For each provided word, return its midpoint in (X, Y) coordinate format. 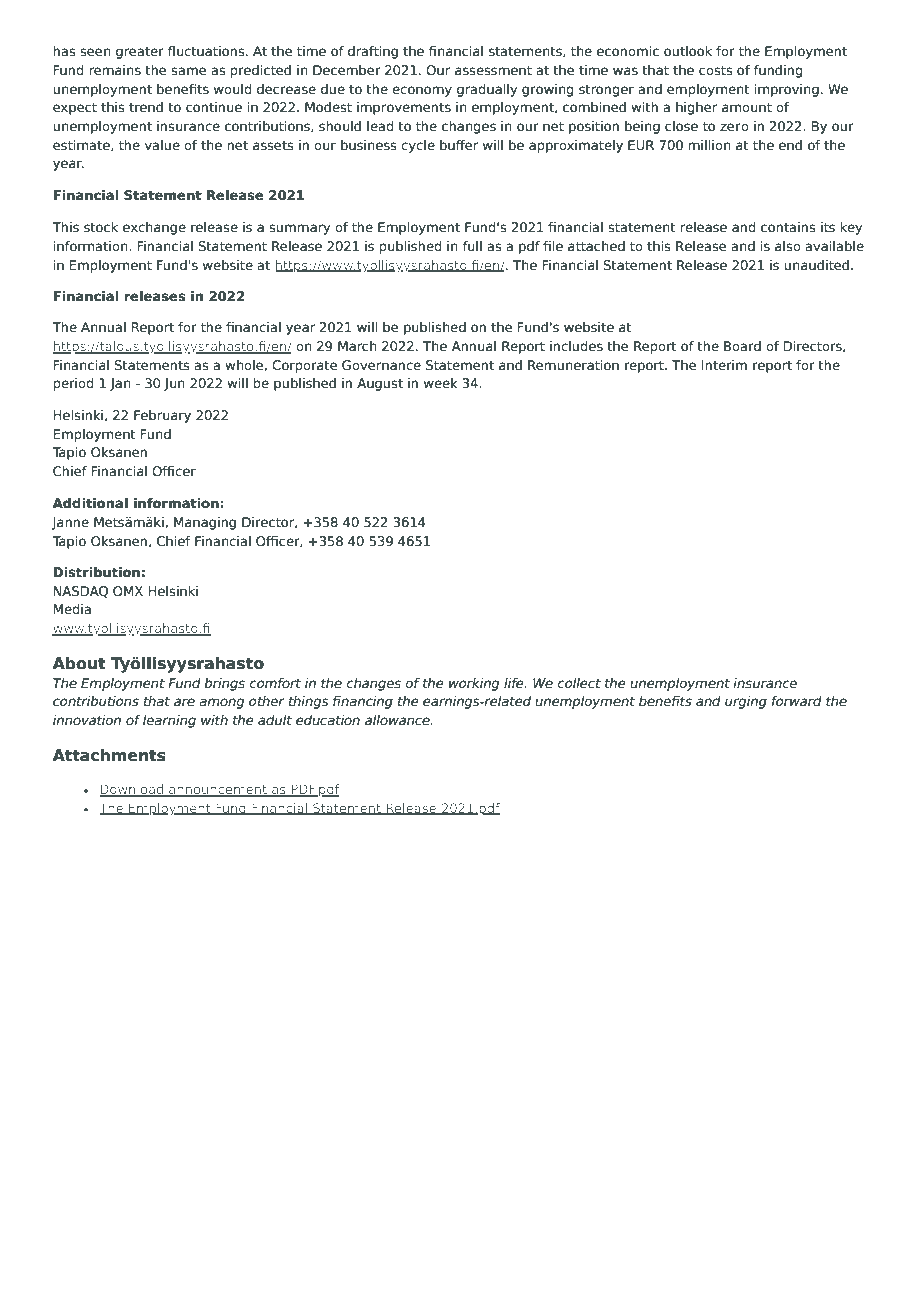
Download (132, 790)
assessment (493, 70)
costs (716, 70)
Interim (724, 365)
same (188, 71)
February (162, 416)
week (441, 383)
